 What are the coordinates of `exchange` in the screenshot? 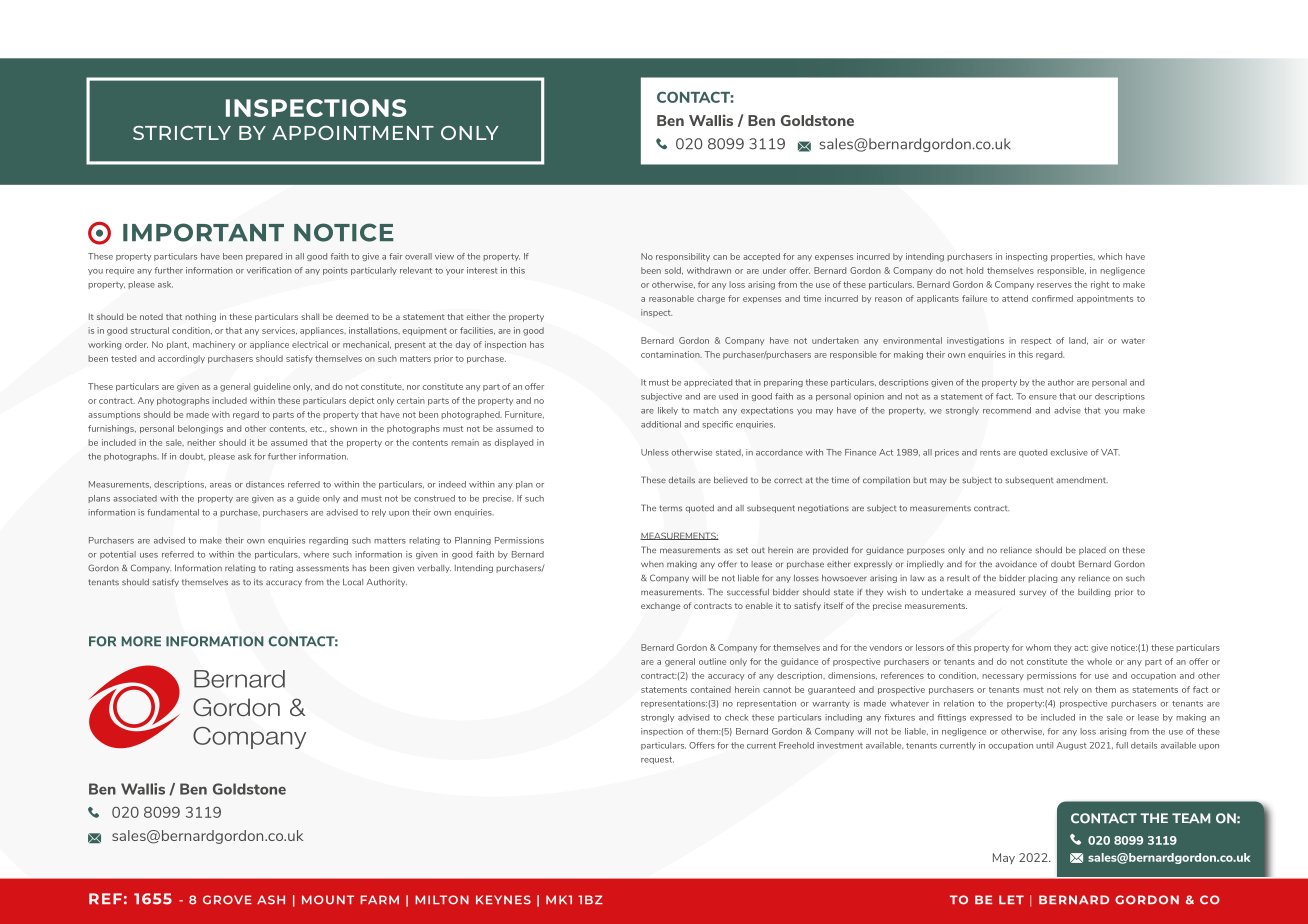 It's located at (660, 606).
